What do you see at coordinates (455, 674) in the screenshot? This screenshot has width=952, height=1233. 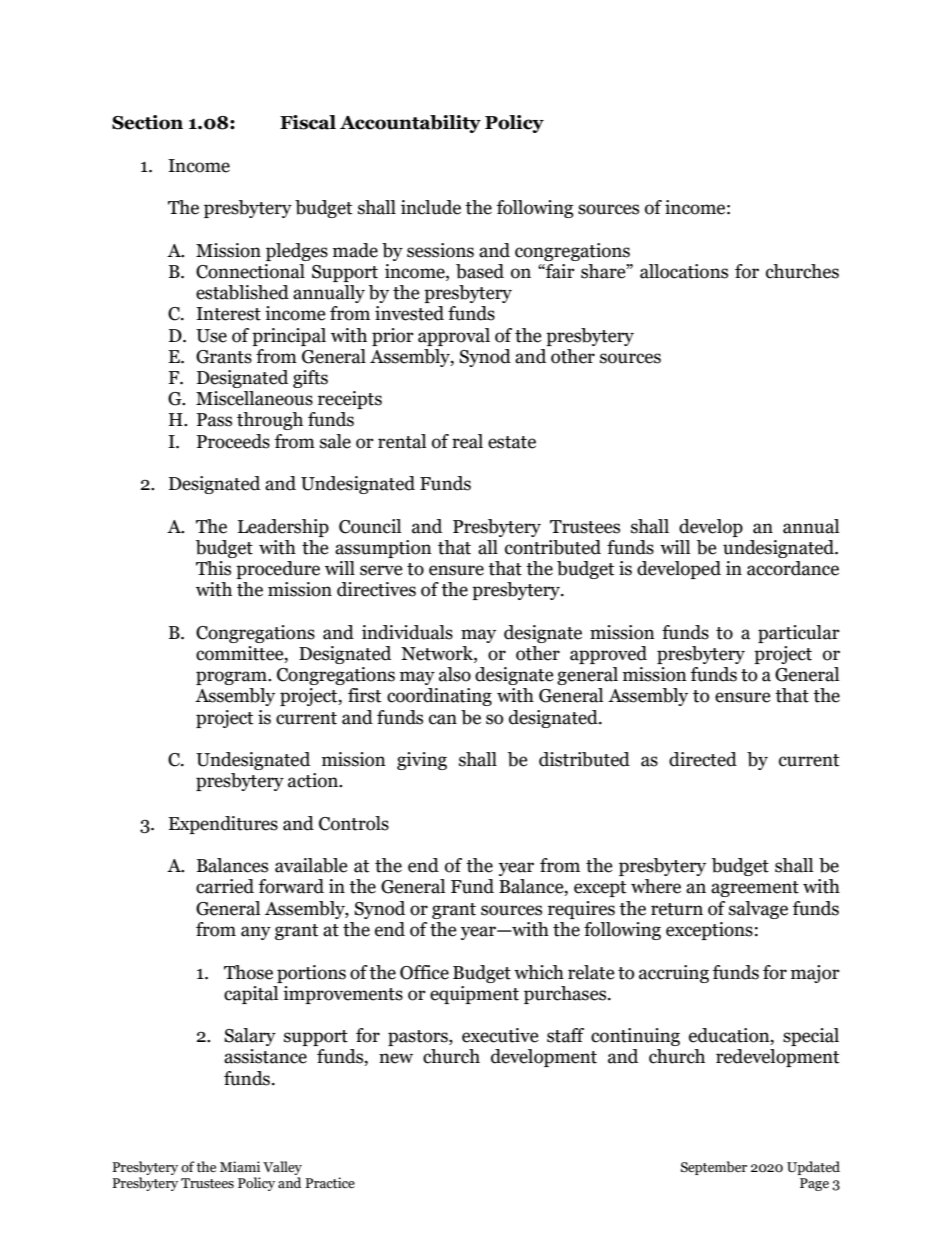 I see `also` at bounding box center [455, 674].
